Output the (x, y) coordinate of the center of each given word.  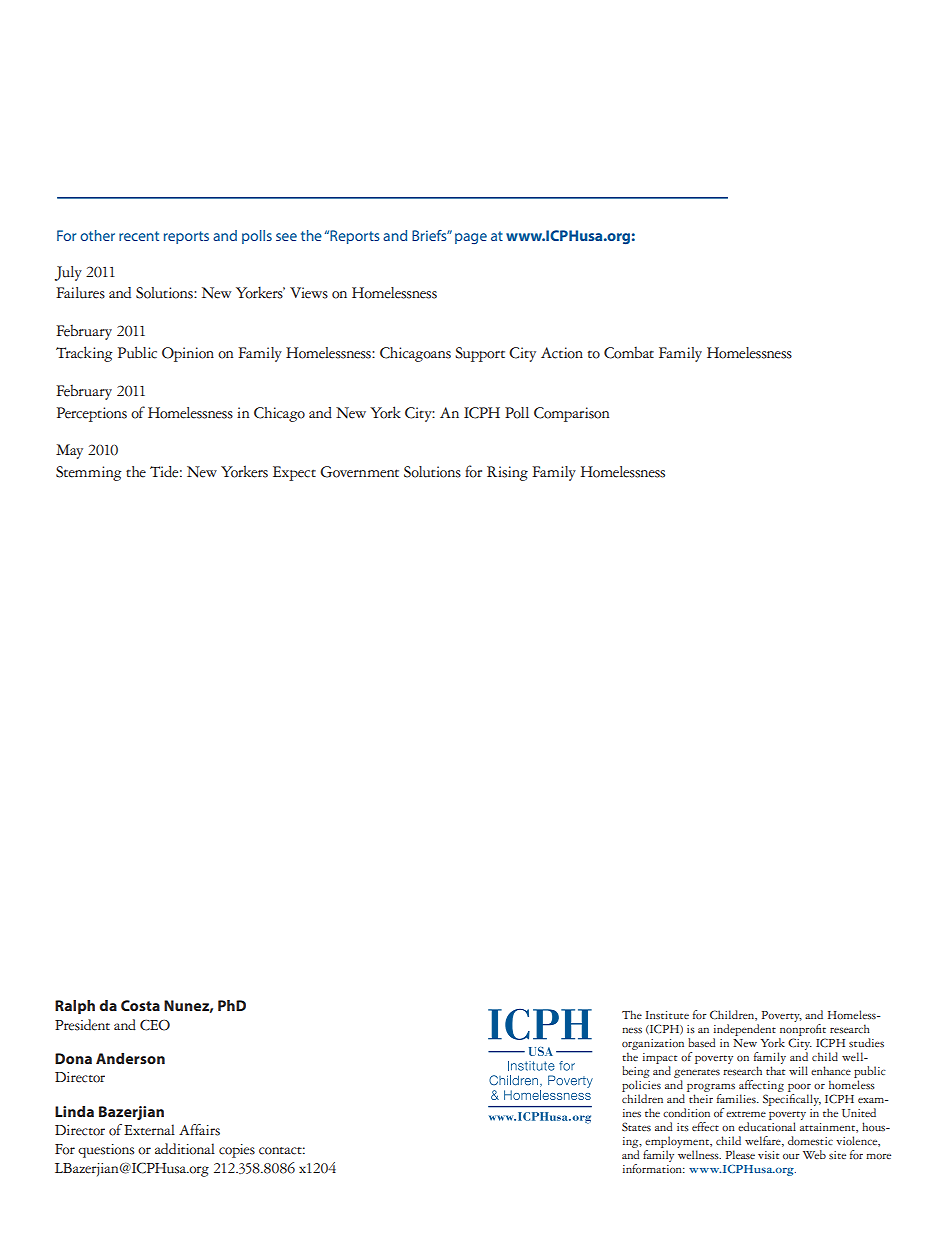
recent (139, 236)
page (471, 238)
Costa (140, 1005)
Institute (667, 1015)
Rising (507, 473)
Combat (629, 353)
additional (185, 1149)
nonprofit (803, 1028)
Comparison (571, 414)
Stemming (89, 473)
